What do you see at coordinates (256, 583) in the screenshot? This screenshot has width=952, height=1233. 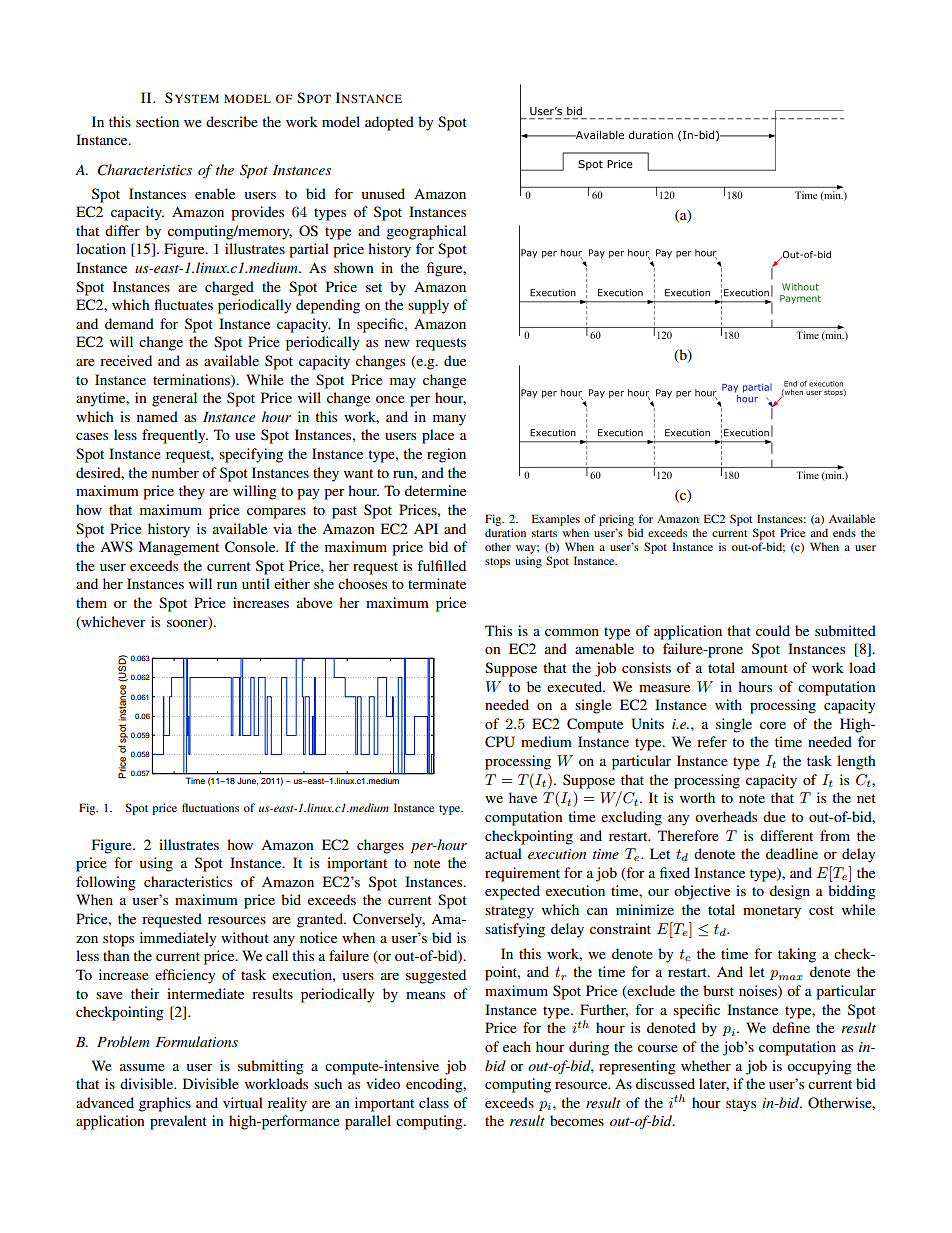 I see `until` at bounding box center [256, 583].
